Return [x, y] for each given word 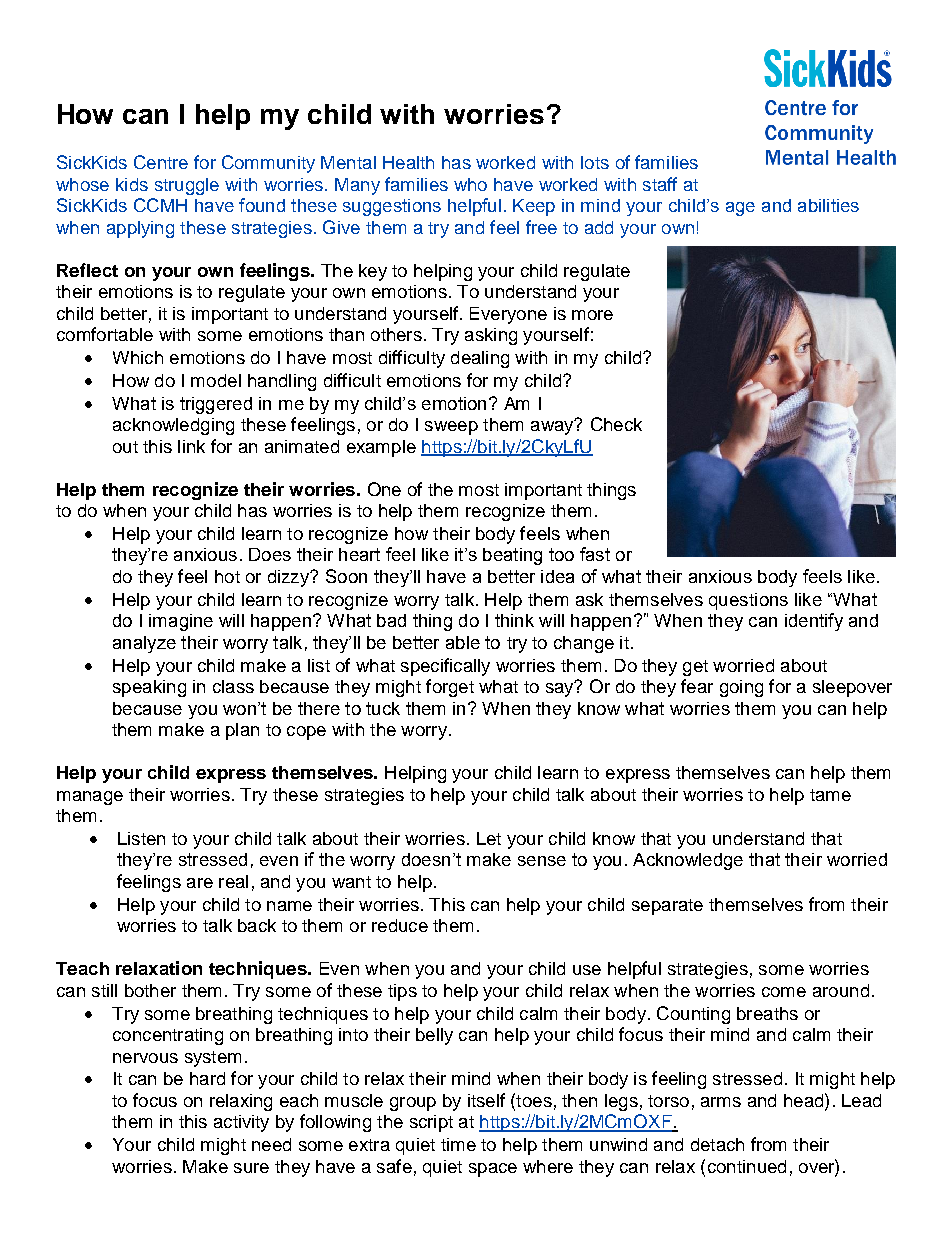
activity [241, 1123]
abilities [828, 205]
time [458, 1144]
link [191, 446]
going [741, 688]
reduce [400, 925]
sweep [451, 428]
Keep [534, 207]
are [200, 883]
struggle [187, 186]
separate [667, 907]
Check [616, 424]
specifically [445, 667]
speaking [149, 688]
